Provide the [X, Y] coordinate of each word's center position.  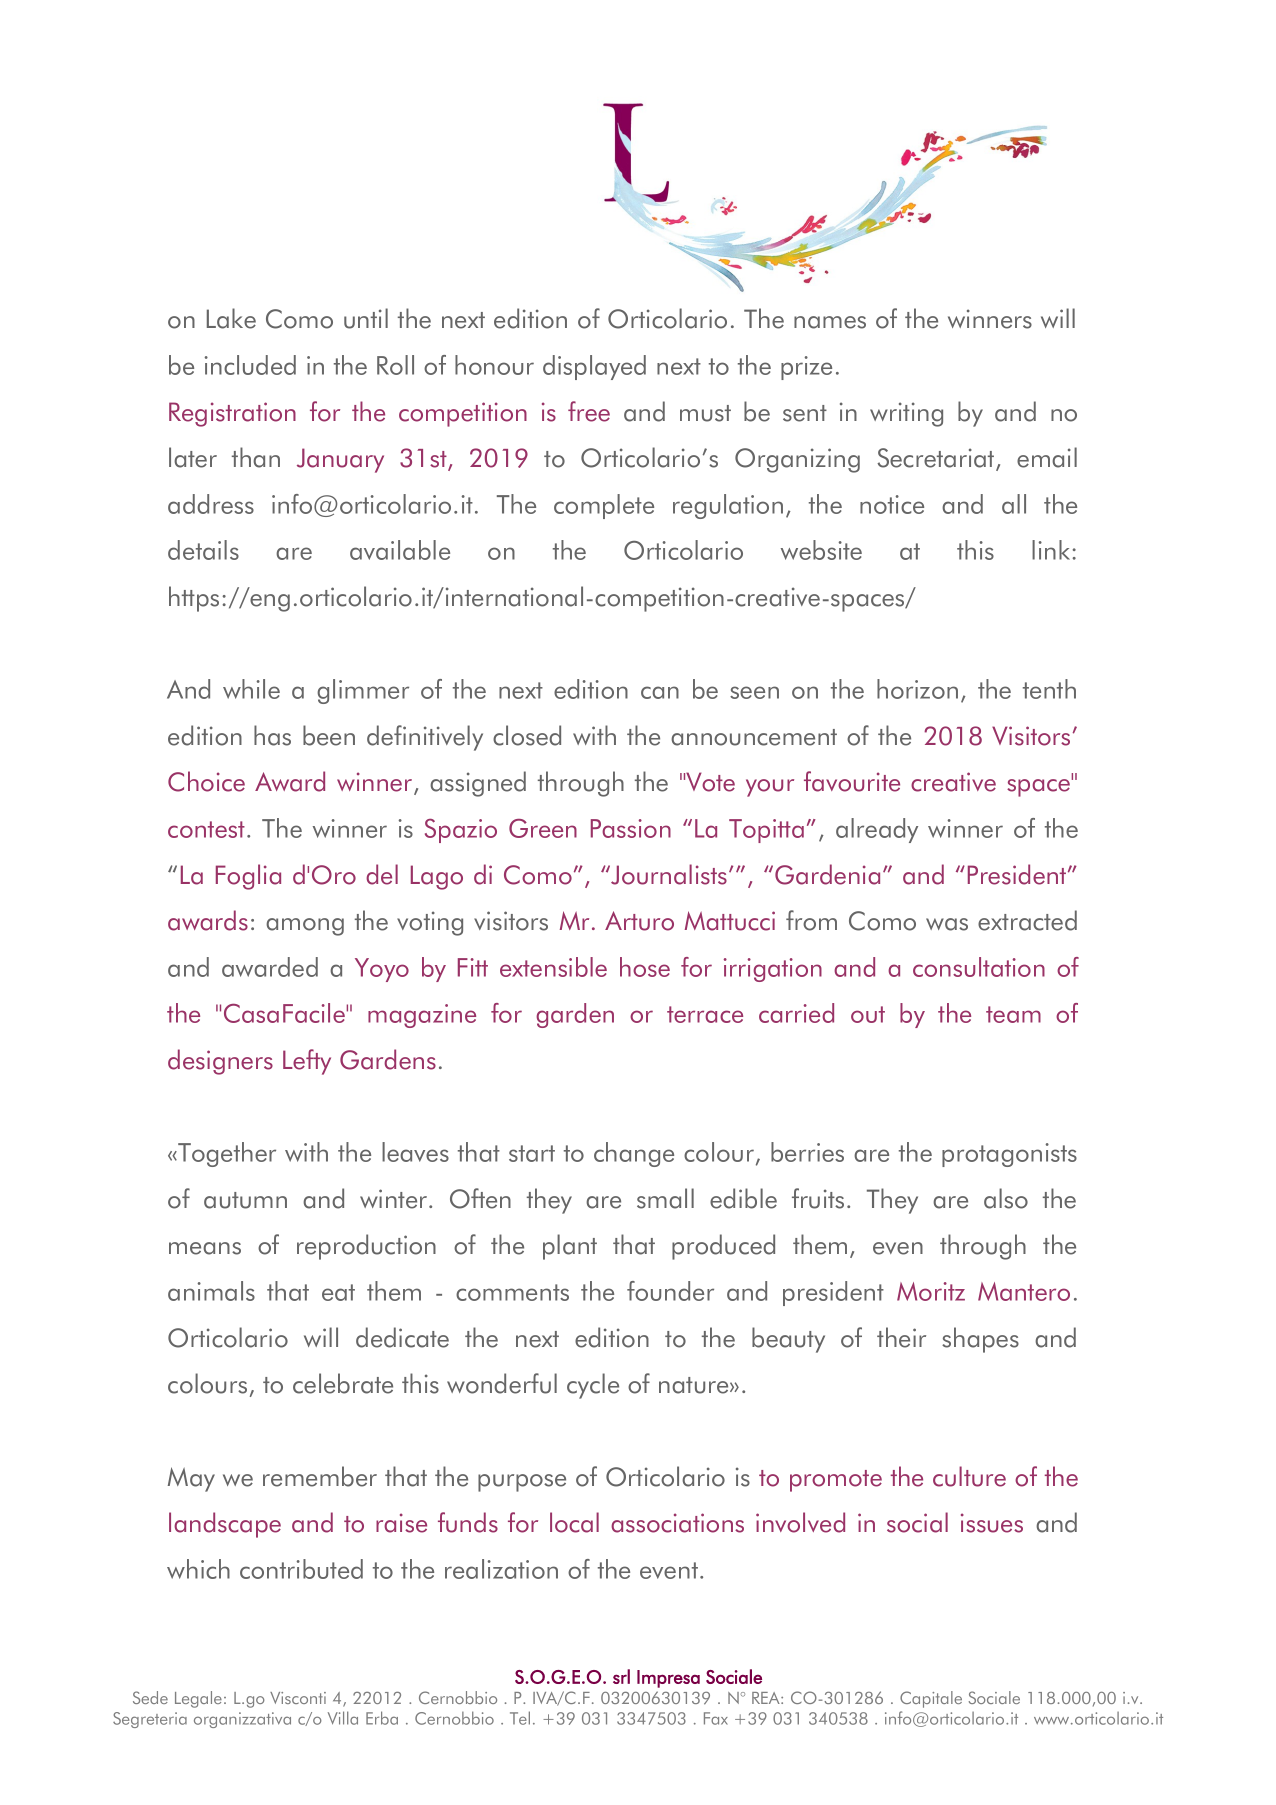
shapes [980, 1340]
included [250, 365]
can [660, 692]
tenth [1049, 689]
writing [906, 414]
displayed [594, 367]
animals [211, 1291]
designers [220, 1062]
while [251, 689]
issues [992, 1523]
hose [645, 967]
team [1013, 1014]
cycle [593, 1386]
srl [621, 1676]
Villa [343, 1718]
